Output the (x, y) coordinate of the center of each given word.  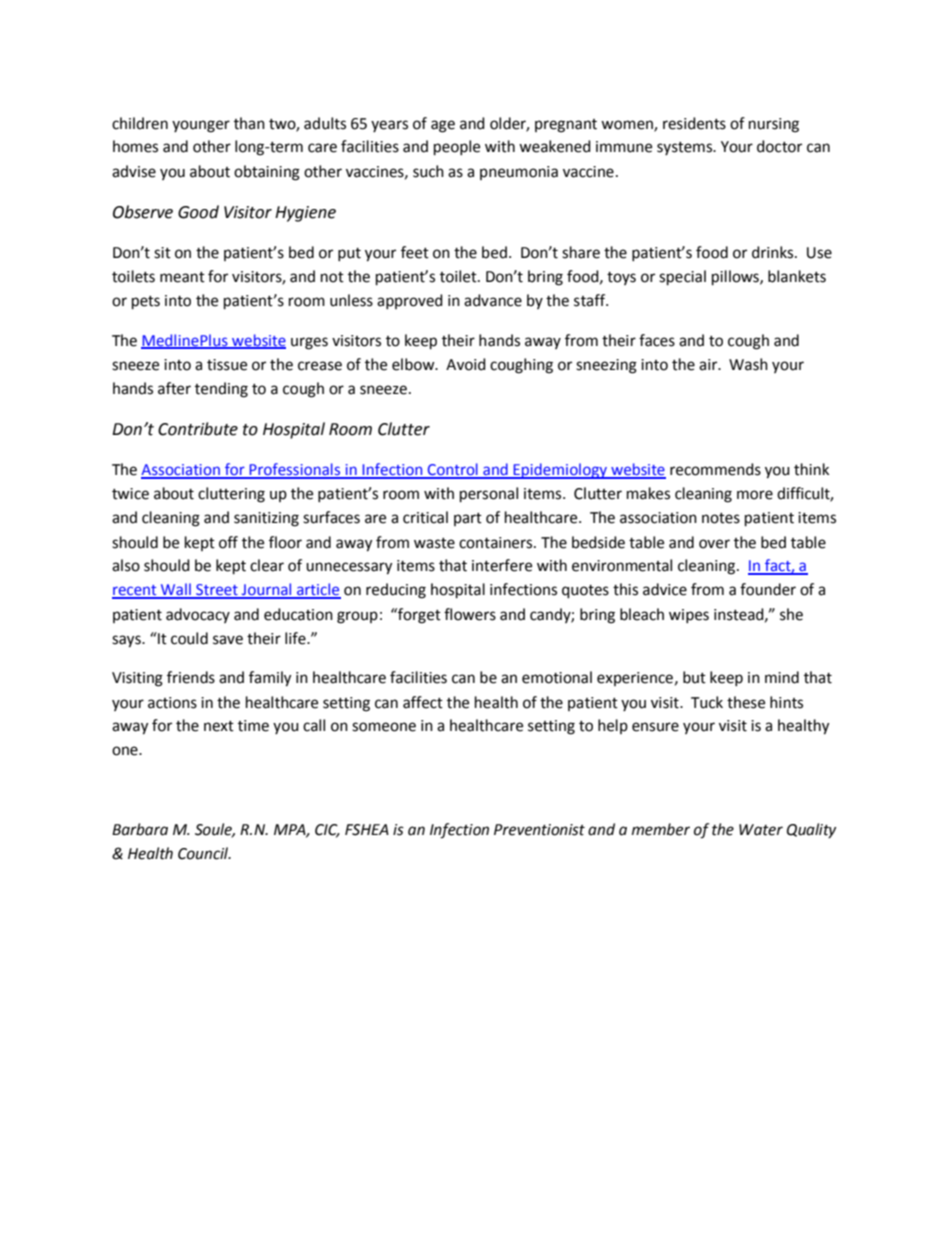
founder (768, 589)
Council (204, 853)
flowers (470, 614)
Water (761, 830)
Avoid (466, 364)
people (457, 148)
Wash (748, 364)
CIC (327, 830)
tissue (227, 365)
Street (217, 591)
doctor (779, 146)
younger (201, 126)
